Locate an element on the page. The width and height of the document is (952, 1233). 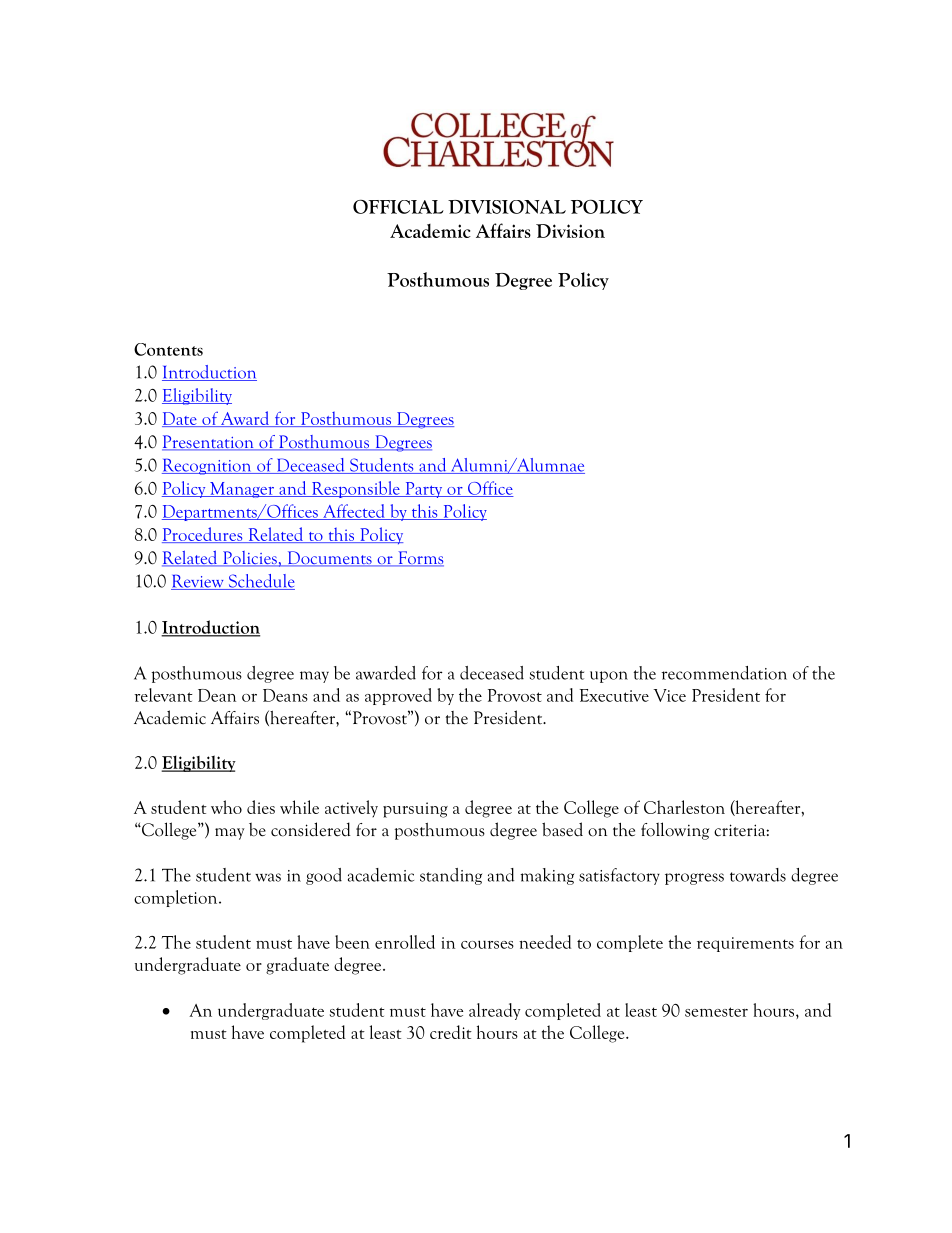
OFFICIAL is located at coordinates (398, 207).
